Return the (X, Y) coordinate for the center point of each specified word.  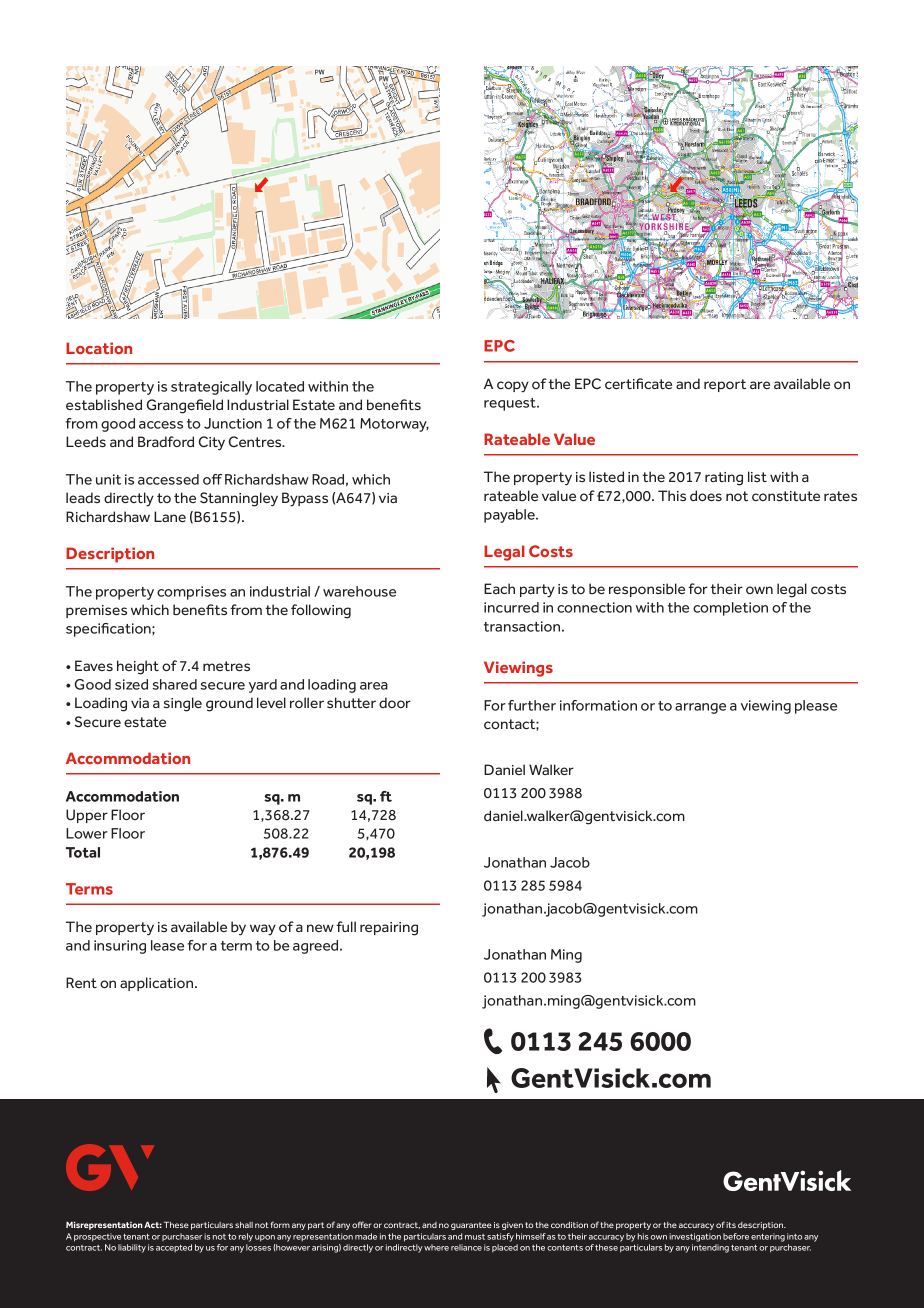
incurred (511, 607)
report (725, 385)
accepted (174, 1248)
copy (513, 387)
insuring (120, 947)
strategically (211, 388)
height (138, 667)
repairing (389, 929)
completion (730, 609)
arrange (700, 708)
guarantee (471, 1226)
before (736, 1236)
